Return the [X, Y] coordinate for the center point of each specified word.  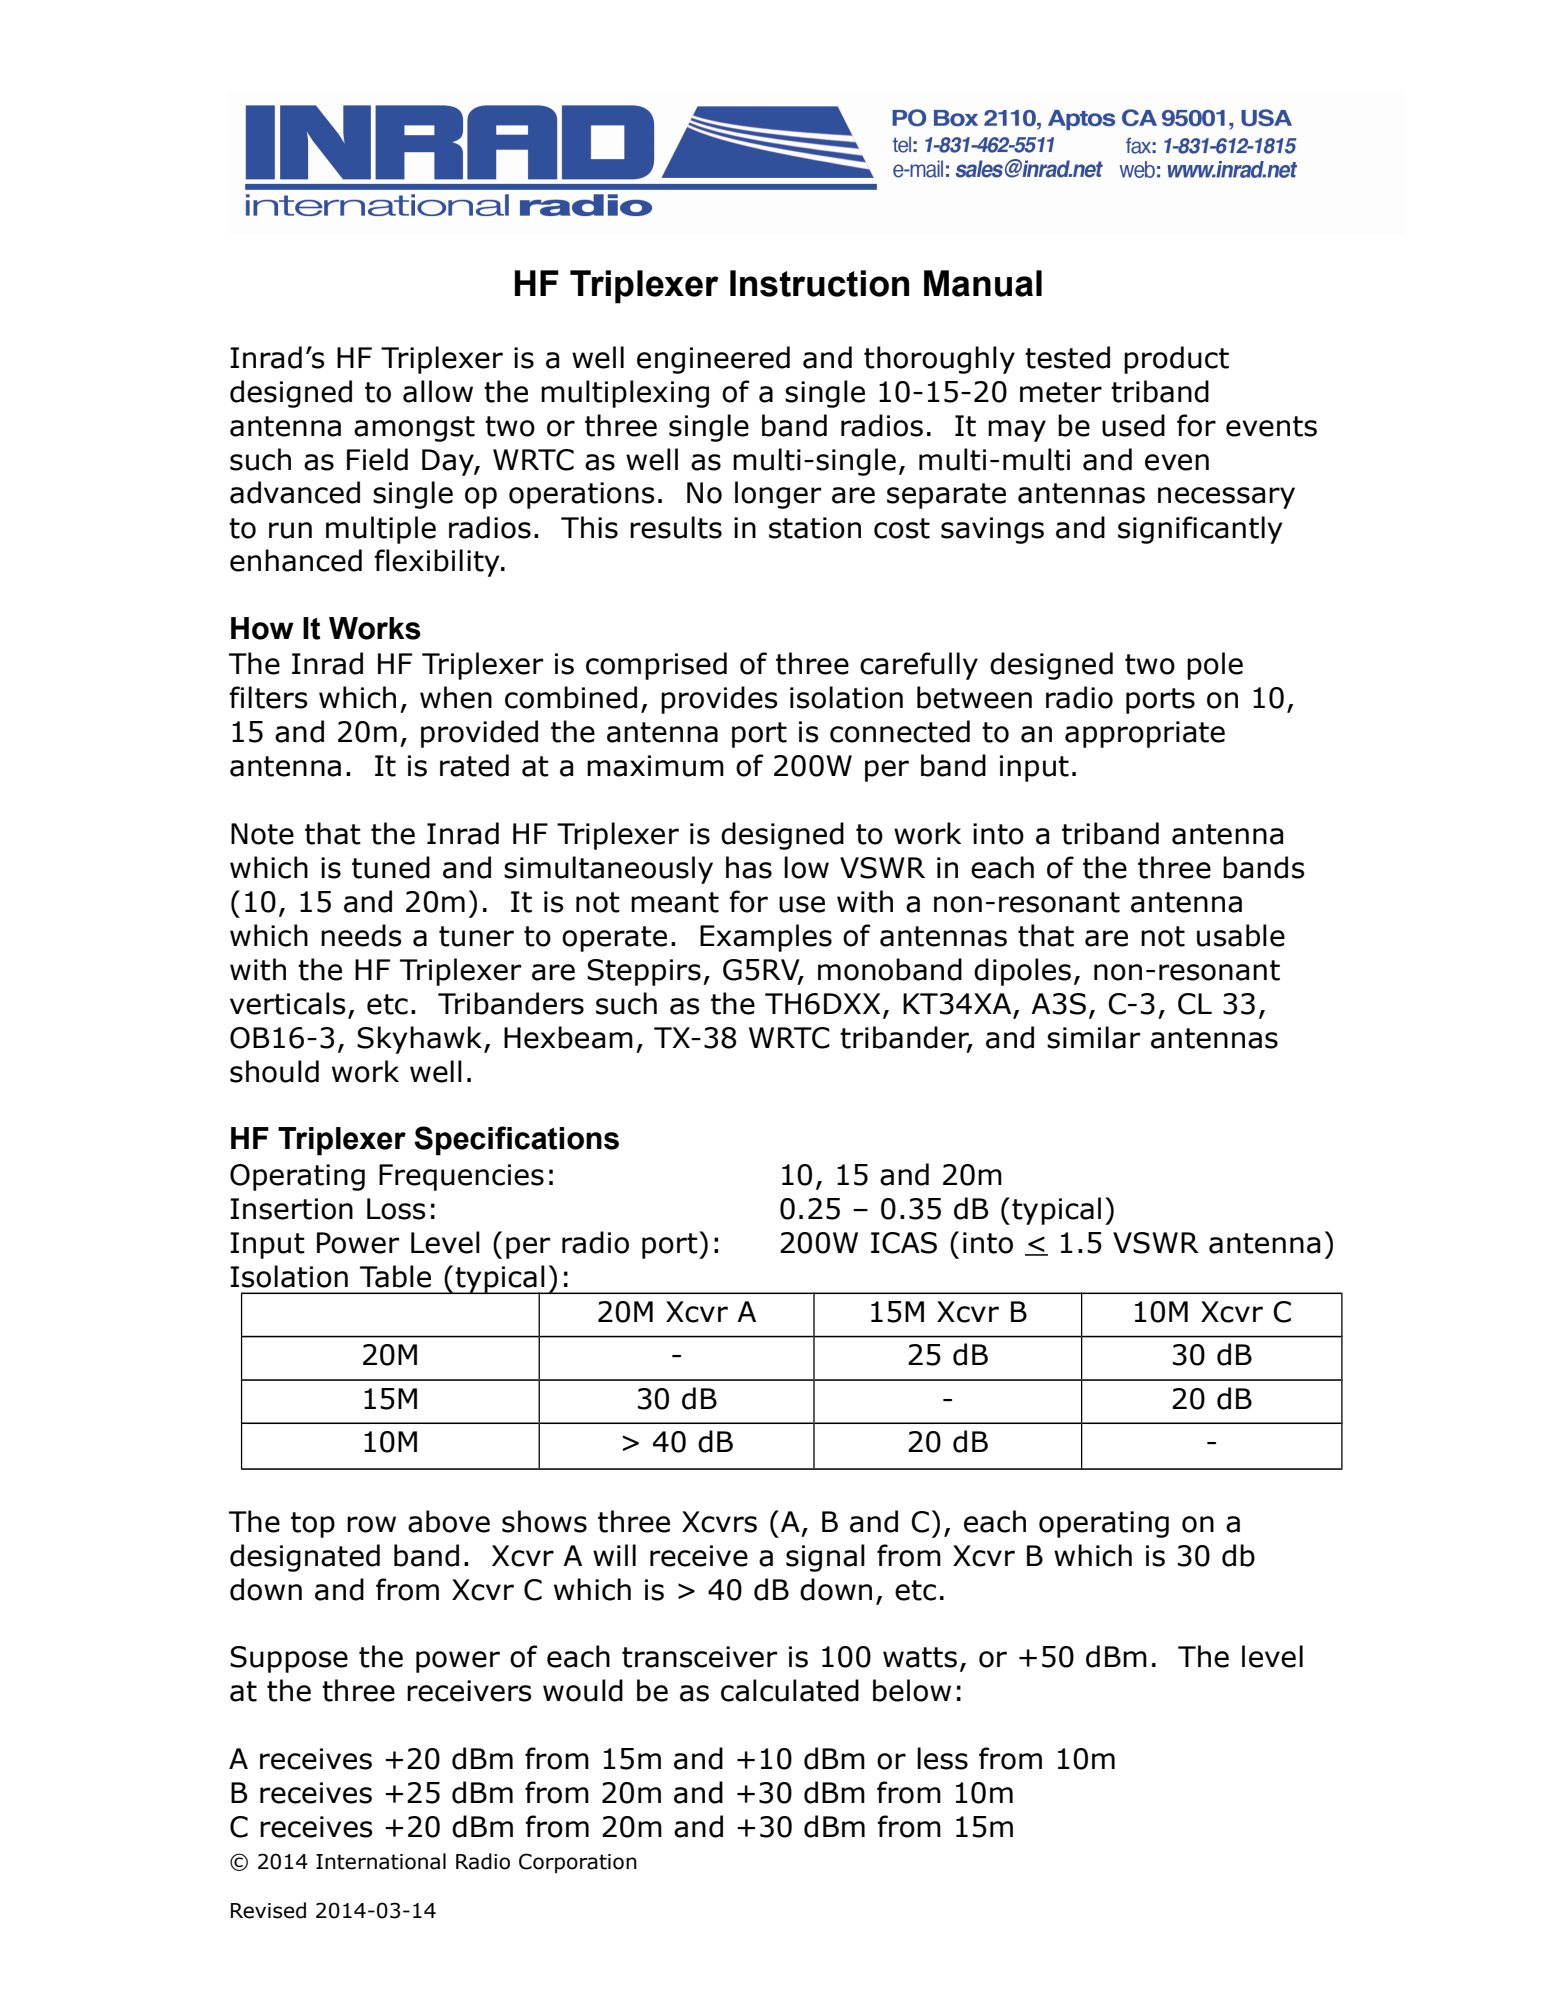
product [1176, 360]
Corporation [578, 1863]
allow [438, 391]
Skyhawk [419, 1040]
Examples [766, 938]
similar [1093, 1037]
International [381, 1861]
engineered [713, 360]
